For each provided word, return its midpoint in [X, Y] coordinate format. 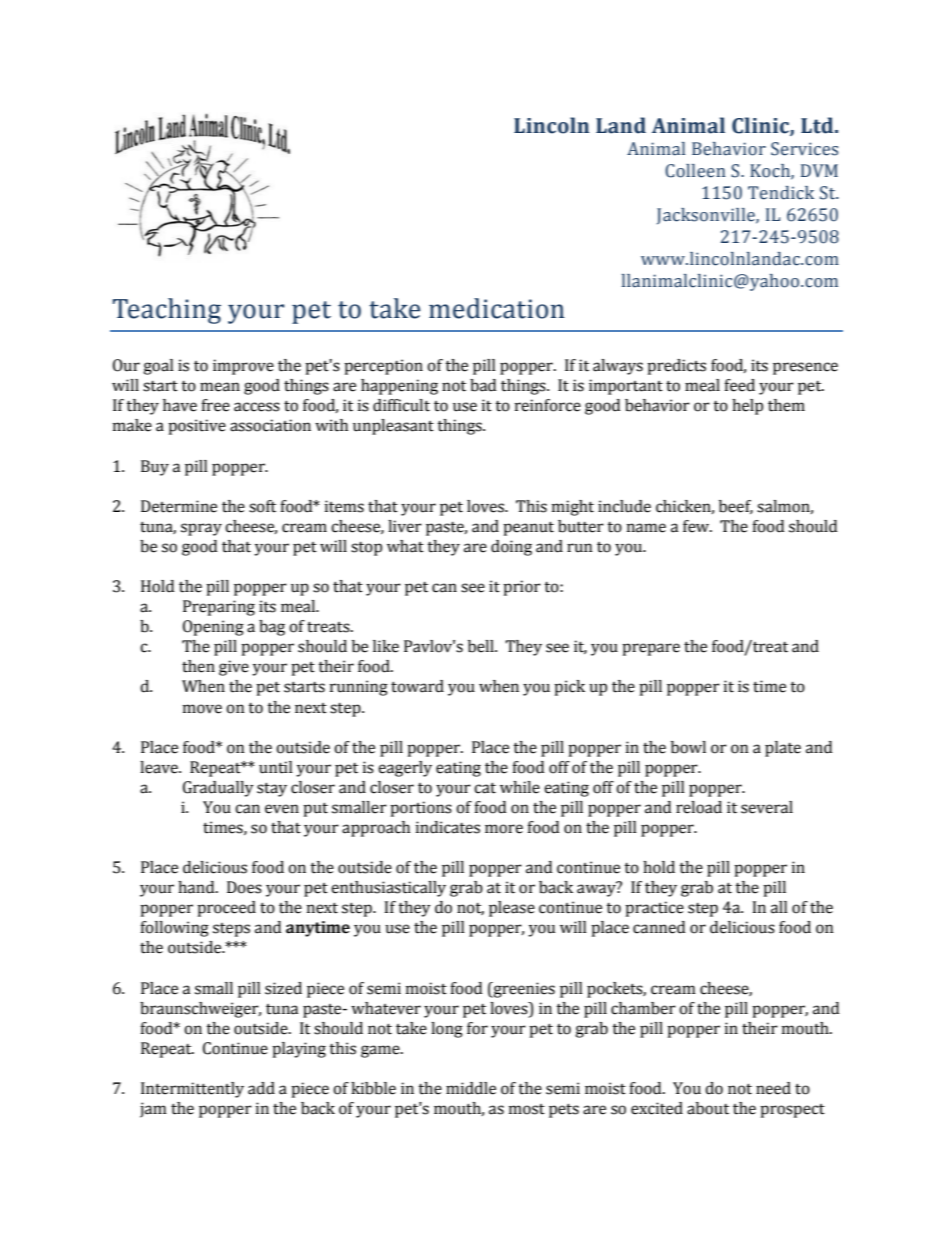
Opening [213, 628]
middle [471, 1088]
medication [497, 308]
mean [220, 387]
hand [197, 887]
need [773, 1088]
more [504, 829]
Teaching [167, 311]
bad [483, 385]
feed [739, 385]
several [767, 807]
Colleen [695, 171]
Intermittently [192, 1090]
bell [482, 646]
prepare [651, 649]
